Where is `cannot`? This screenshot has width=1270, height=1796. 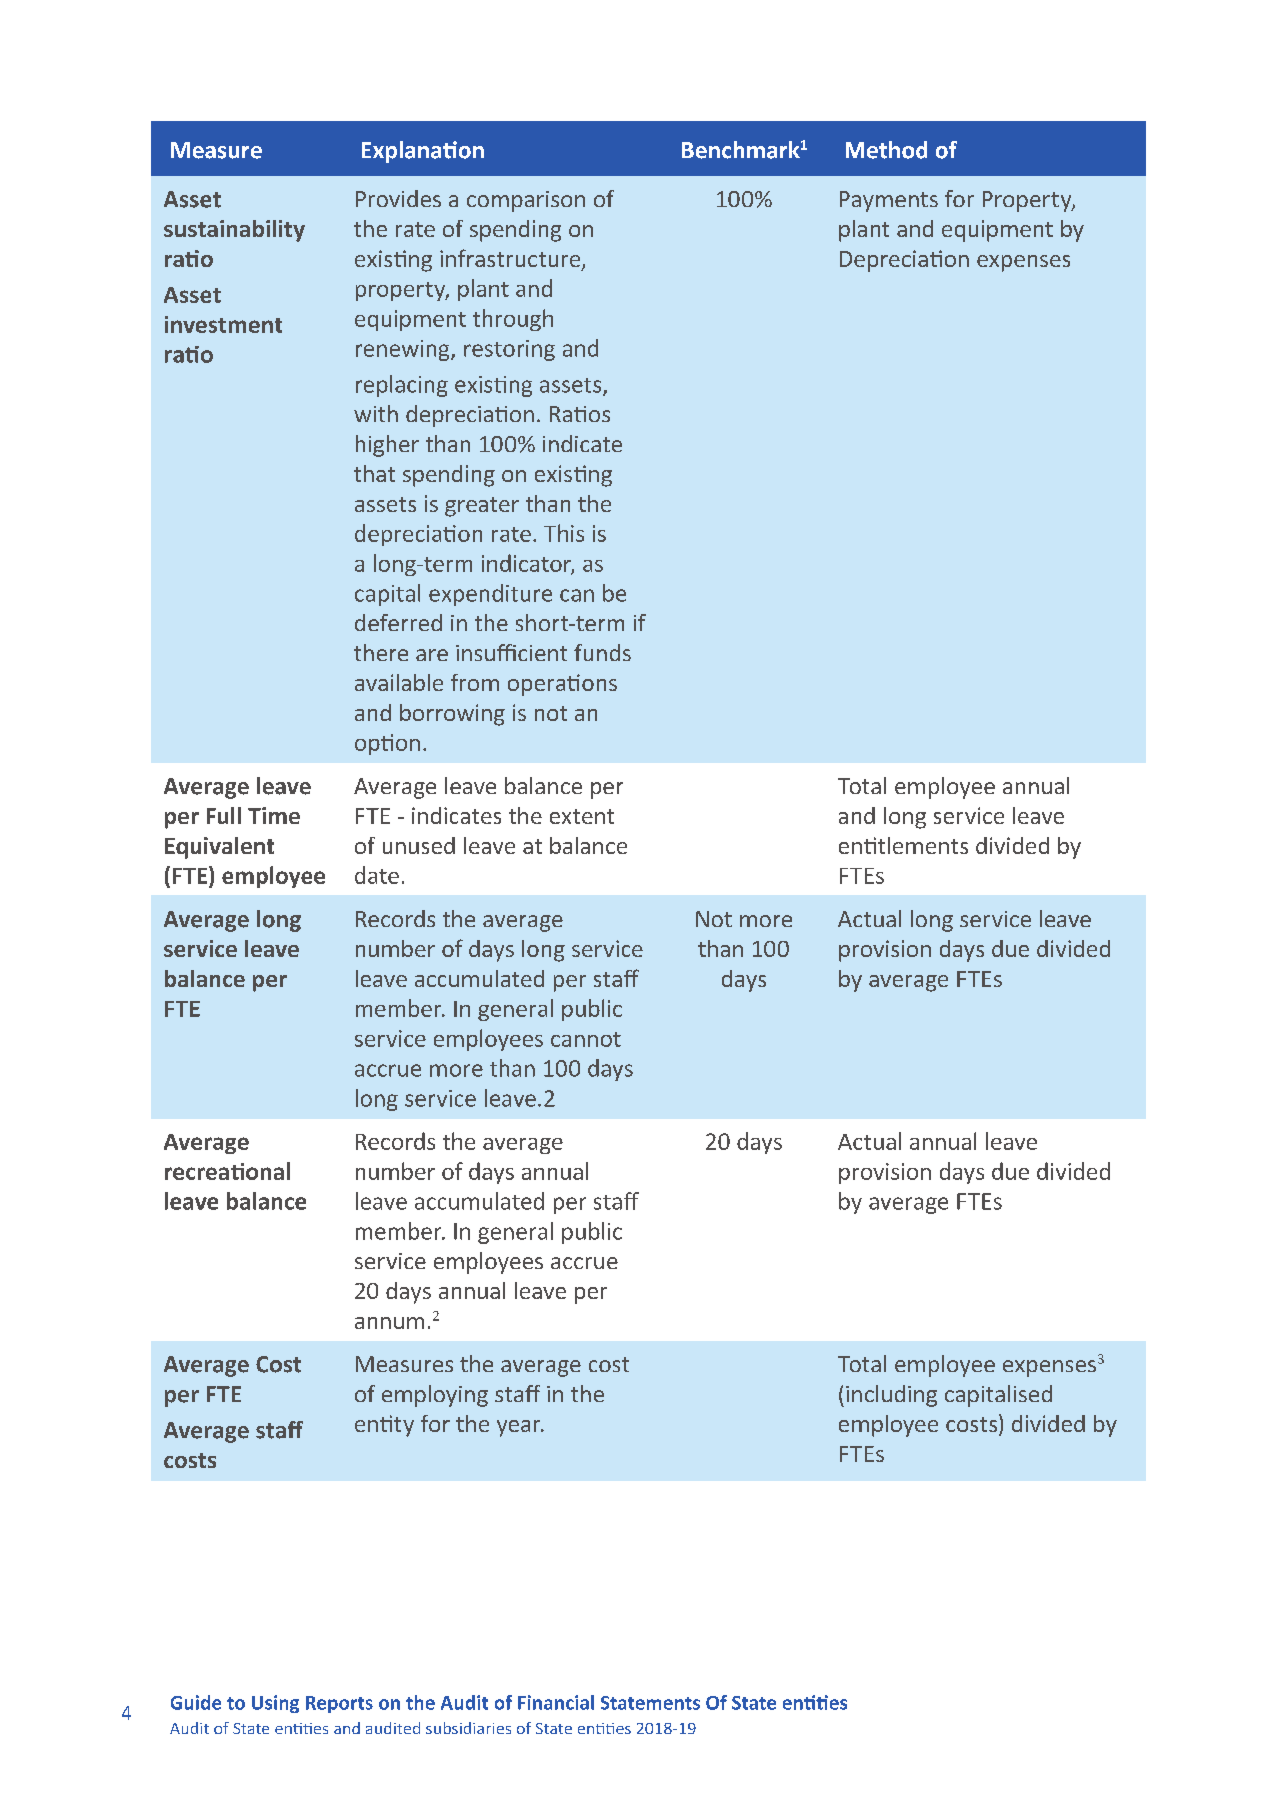
cannot is located at coordinates (586, 1039).
